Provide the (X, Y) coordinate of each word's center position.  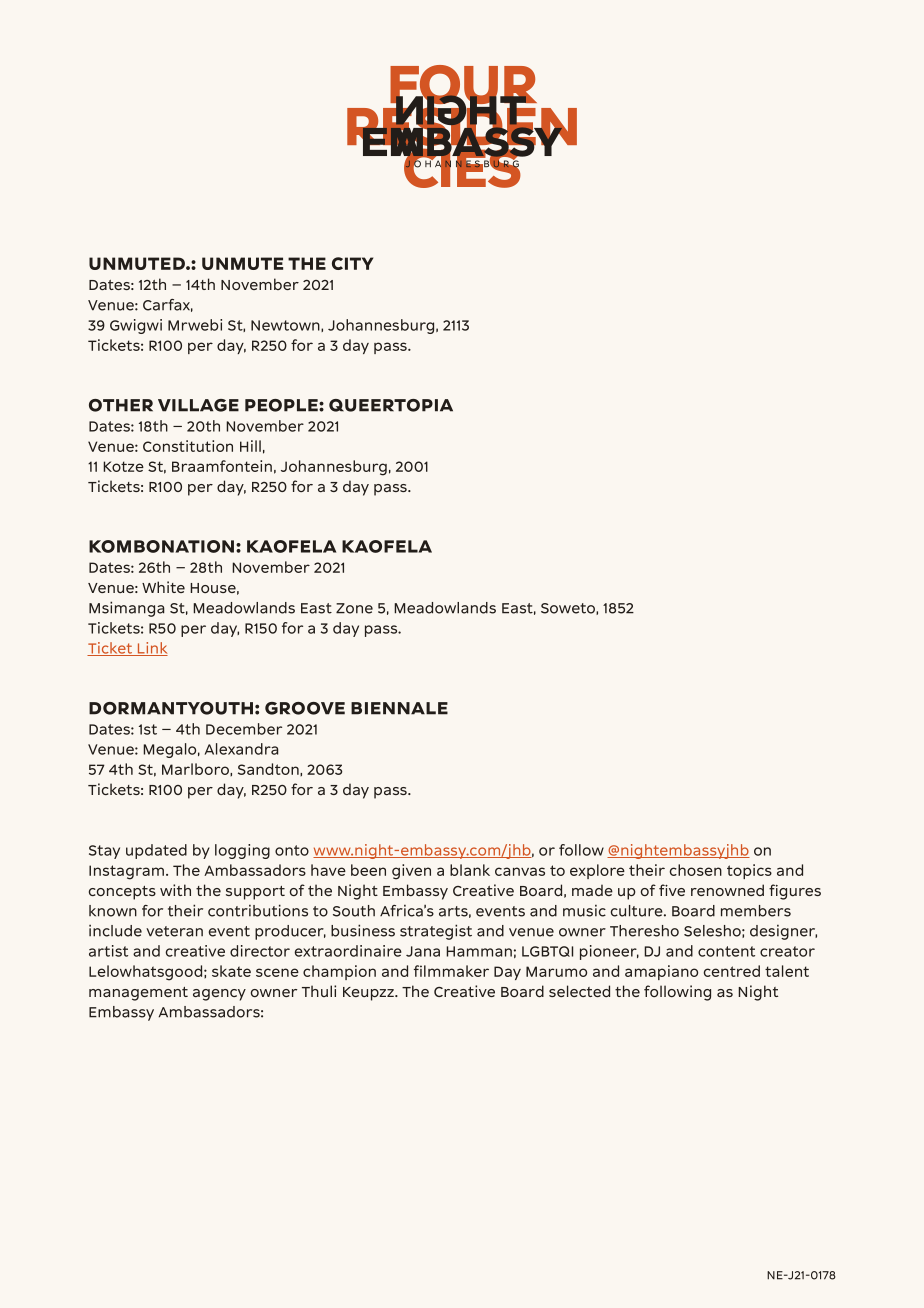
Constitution (188, 446)
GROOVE (305, 708)
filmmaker (451, 971)
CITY (352, 263)
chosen (696, 870)
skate (231, 971)
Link (151, 649)
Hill (250, 446)
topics (749, 871)
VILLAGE (198, 405)
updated (156, 851)
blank (470, 870)
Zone (354, 608)
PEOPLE (282, 405)
